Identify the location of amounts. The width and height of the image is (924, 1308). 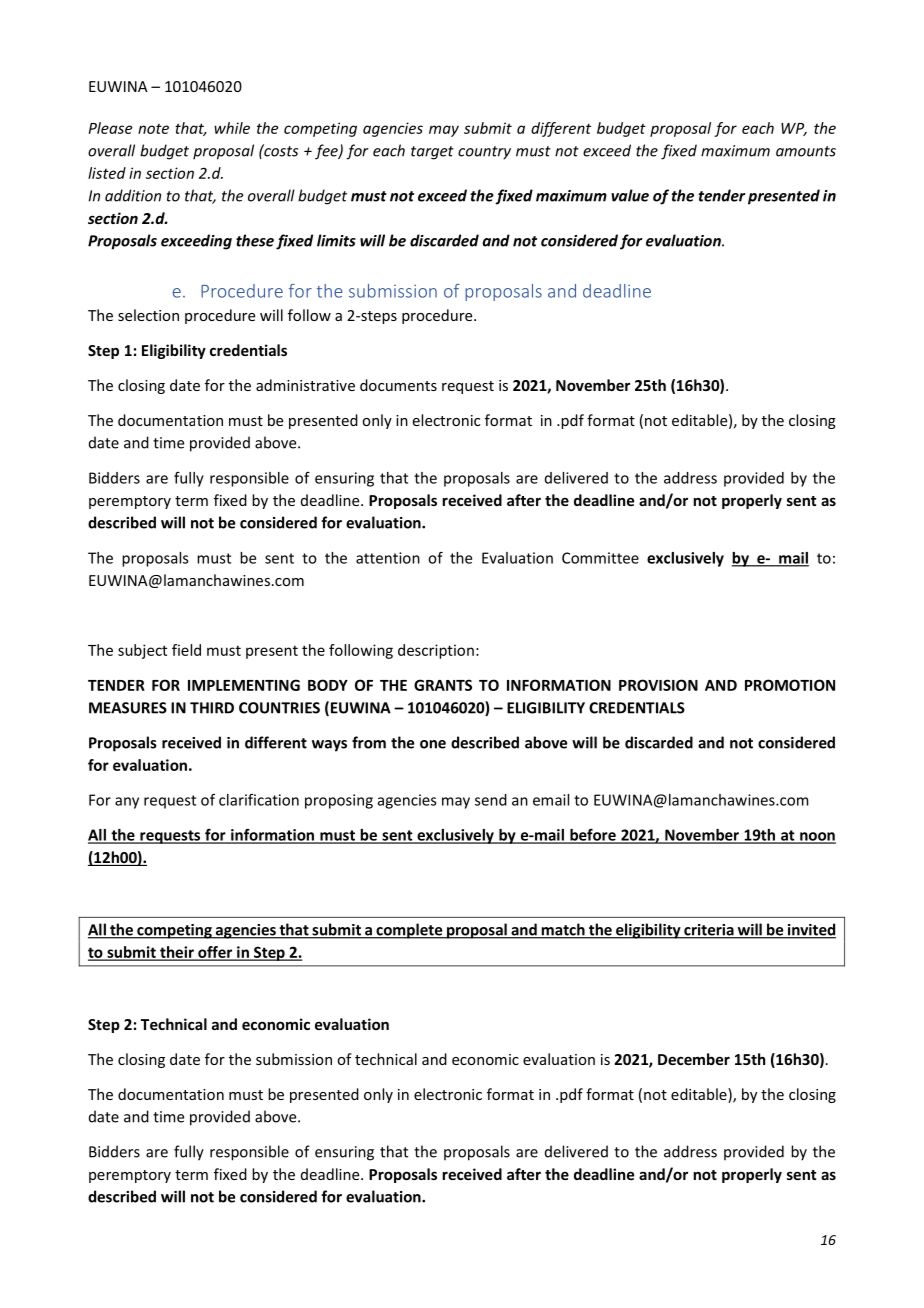
(806, 151).
